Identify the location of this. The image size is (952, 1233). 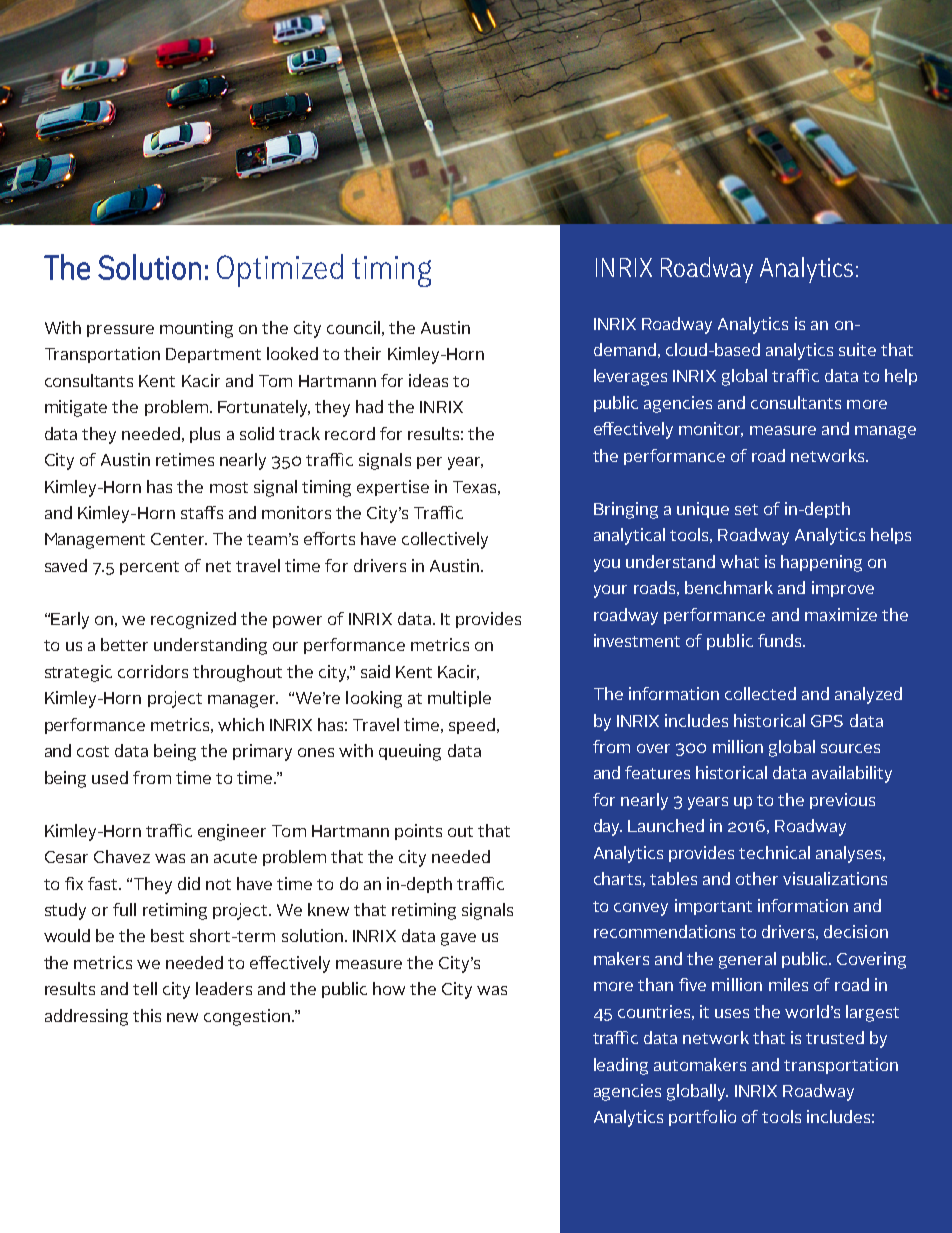
(147, 1015).
